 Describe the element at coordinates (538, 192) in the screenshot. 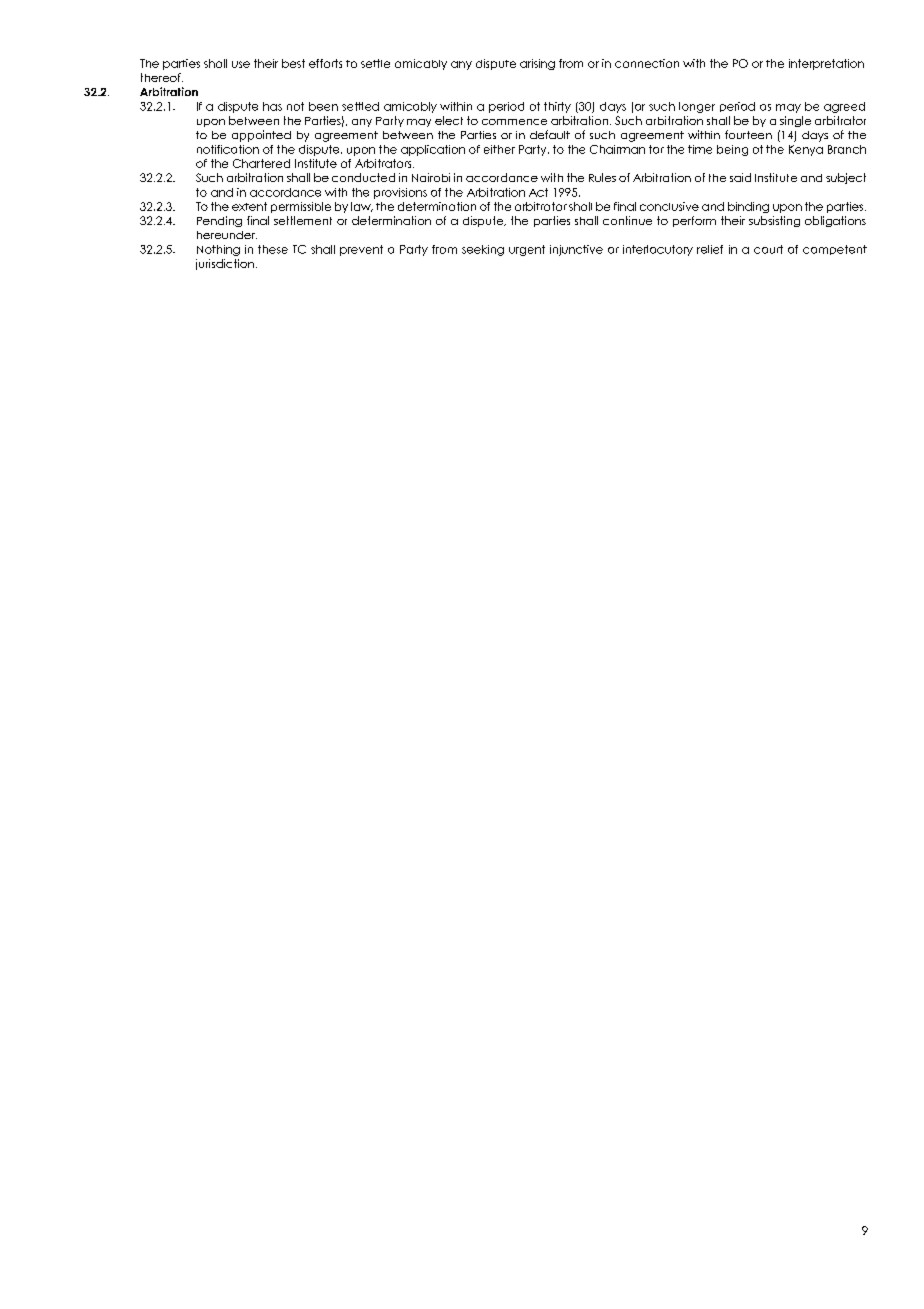

I see `Act` at that location.
